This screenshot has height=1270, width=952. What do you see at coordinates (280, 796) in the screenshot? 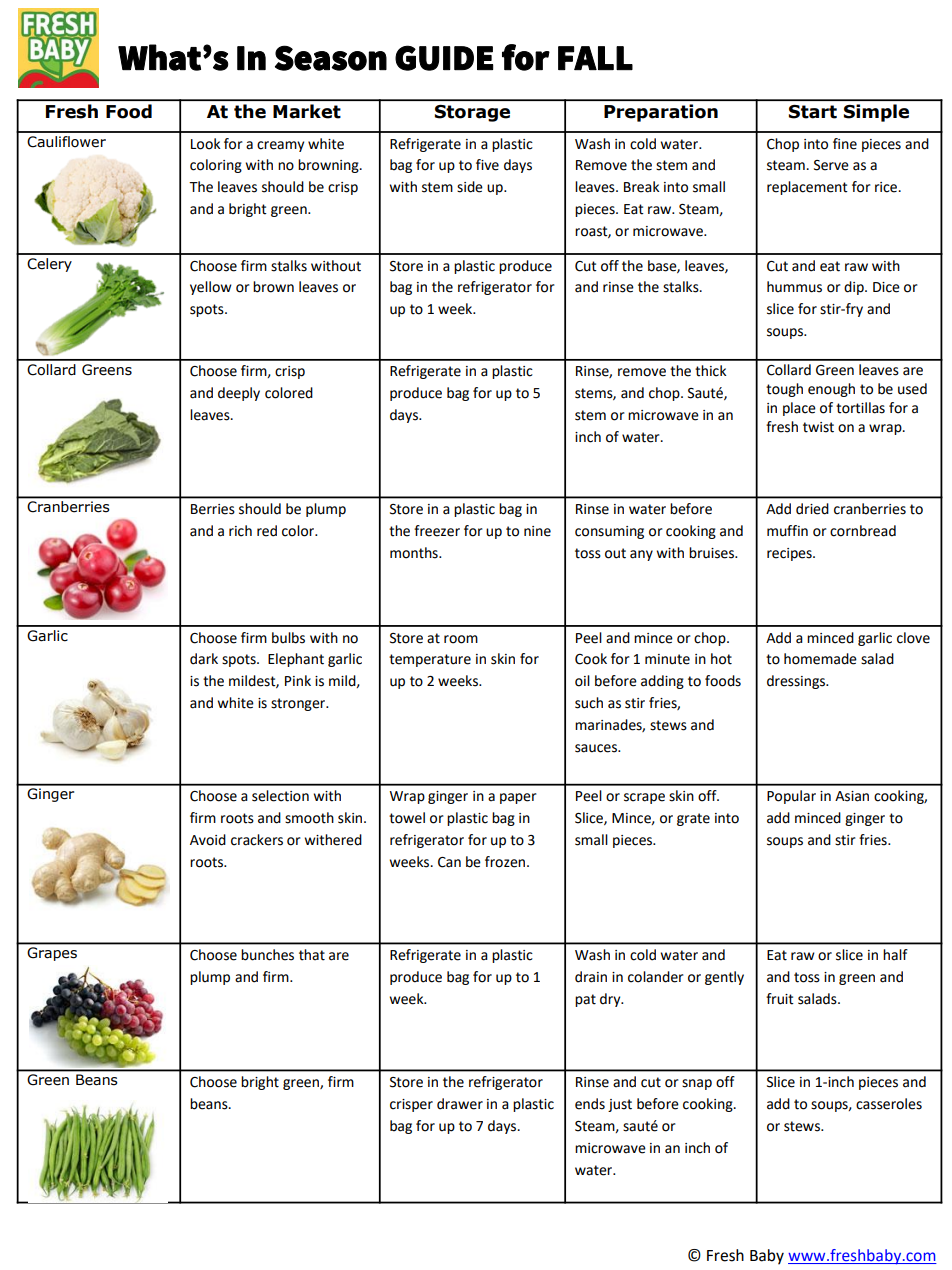
I see `selection` at bounding box center [280, 796].
